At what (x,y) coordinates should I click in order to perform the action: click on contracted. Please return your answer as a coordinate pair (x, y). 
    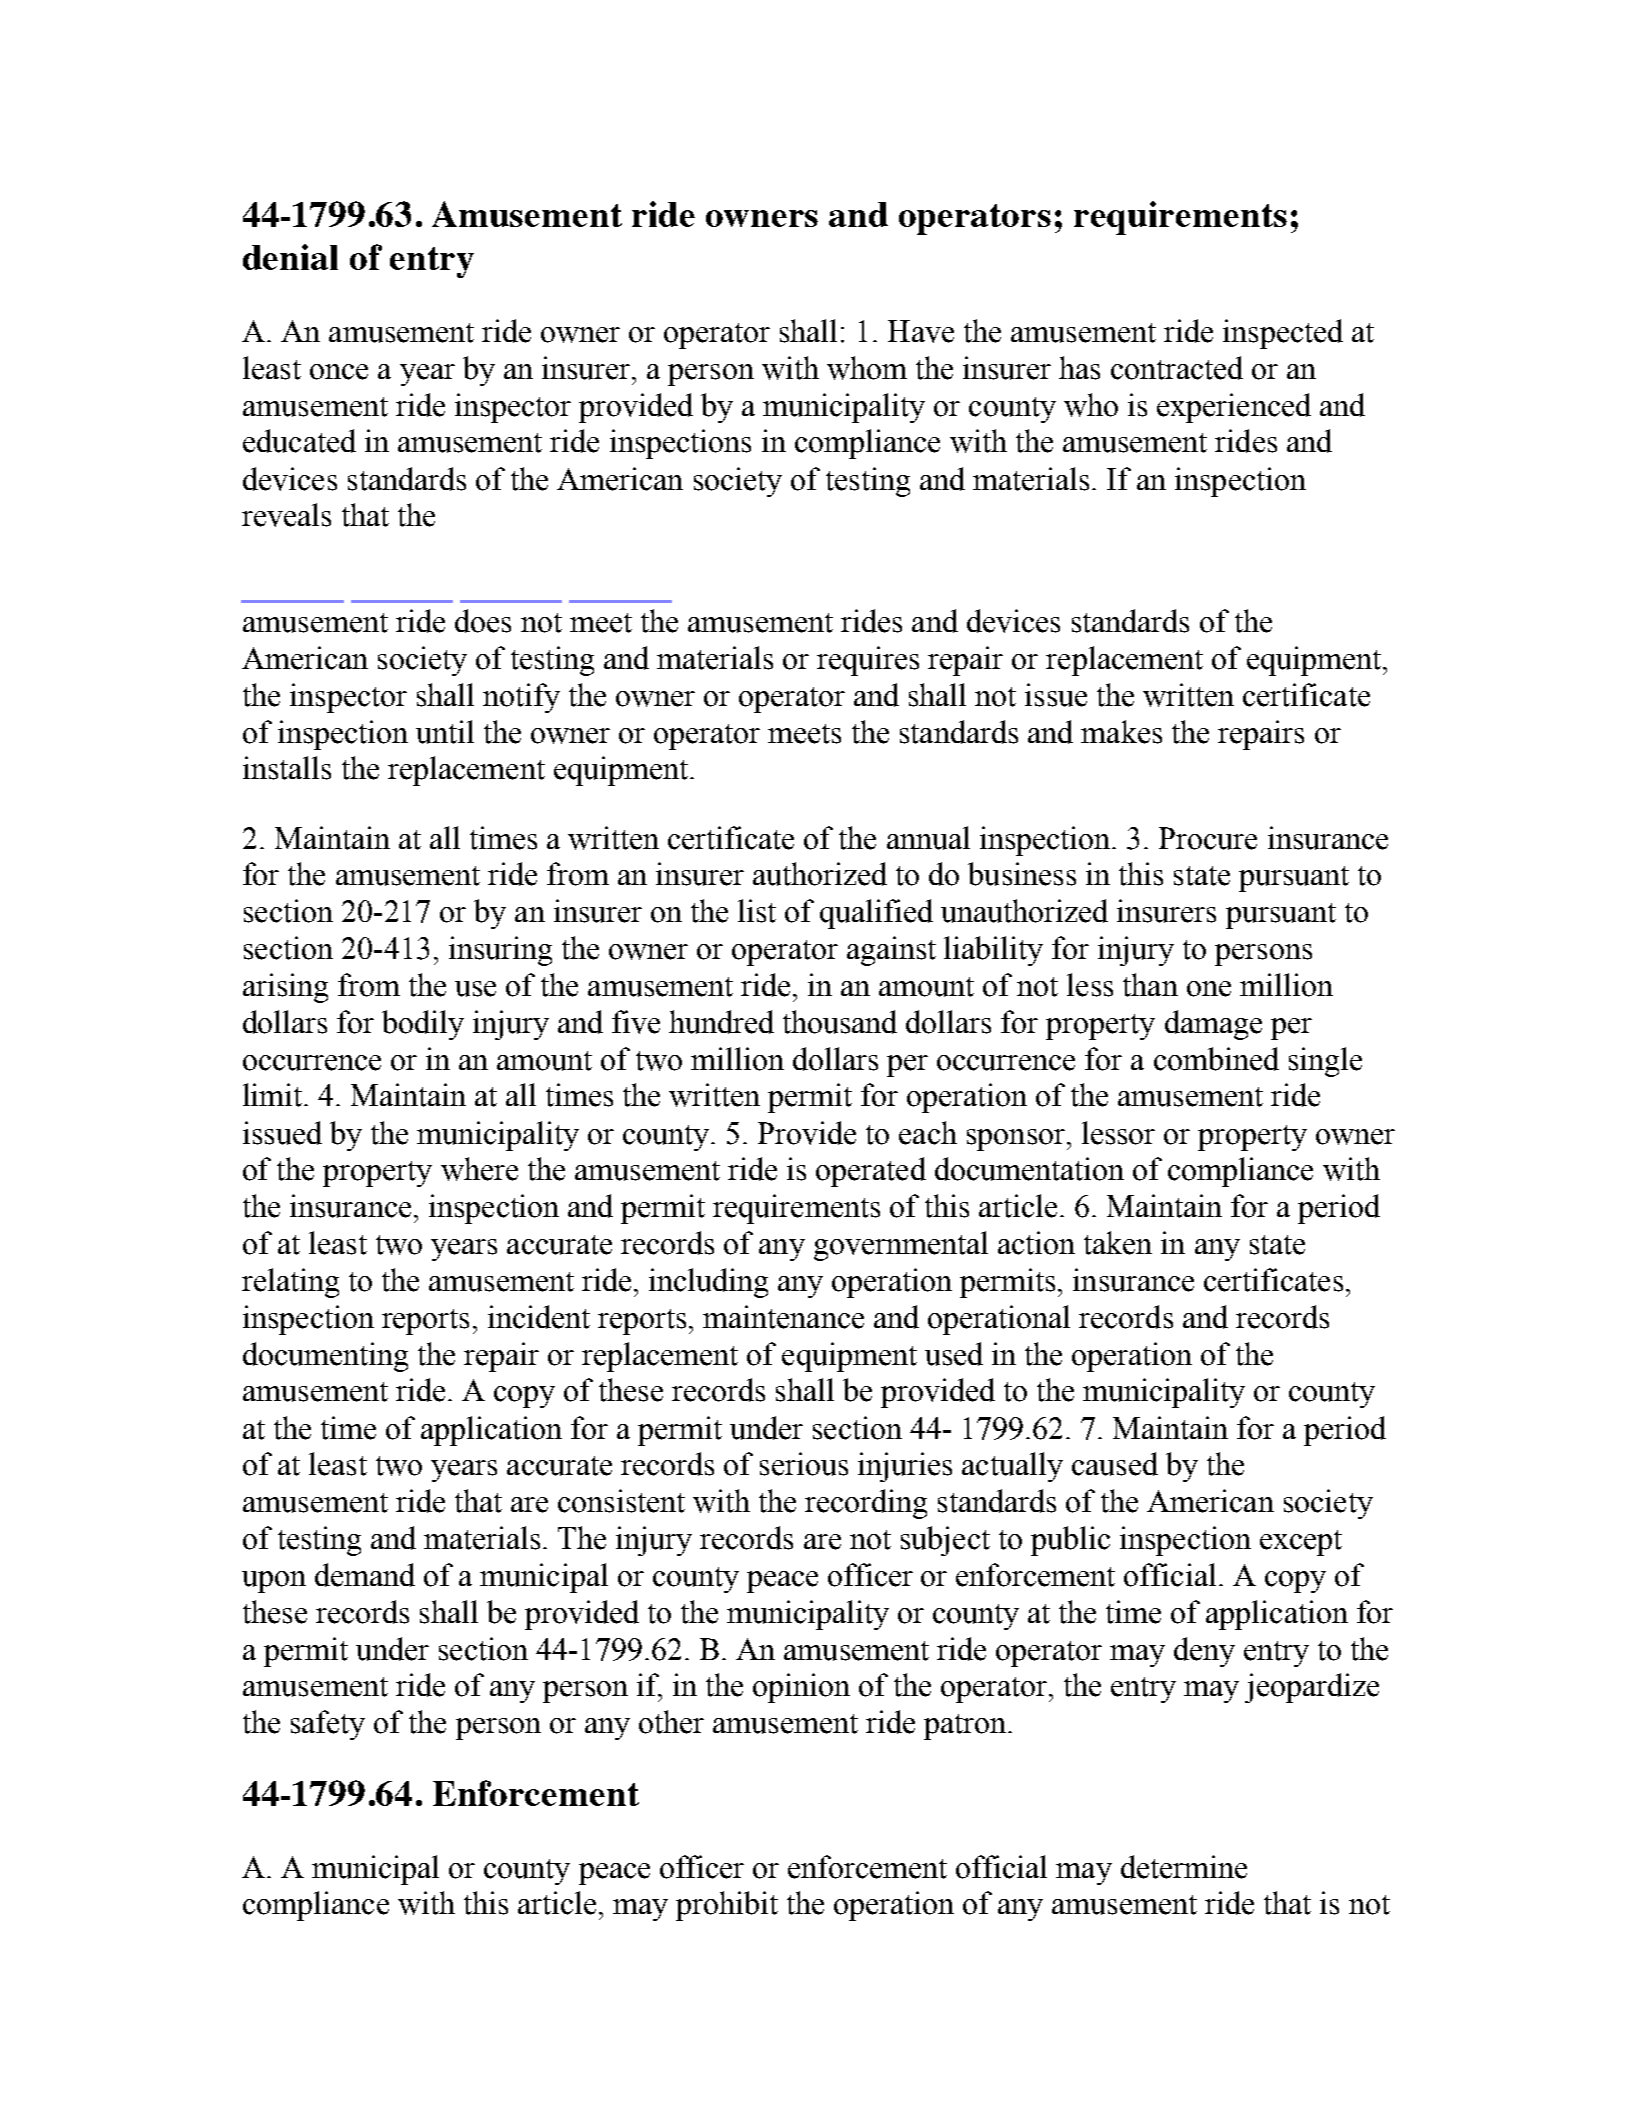
    Looking at the image, I should click on (1177, 368).
